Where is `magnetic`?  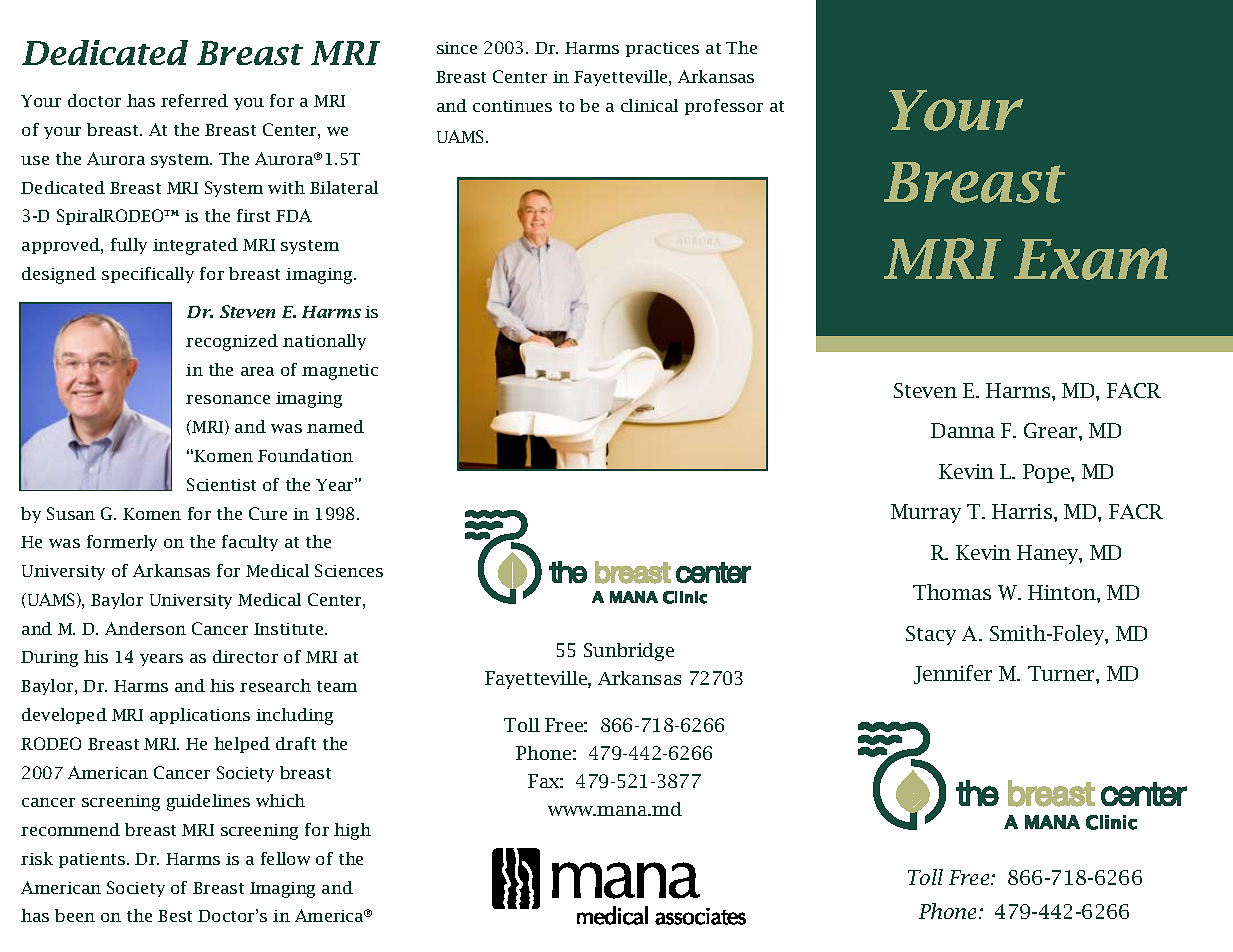 magnetic is located at coordinates (340, 372).
